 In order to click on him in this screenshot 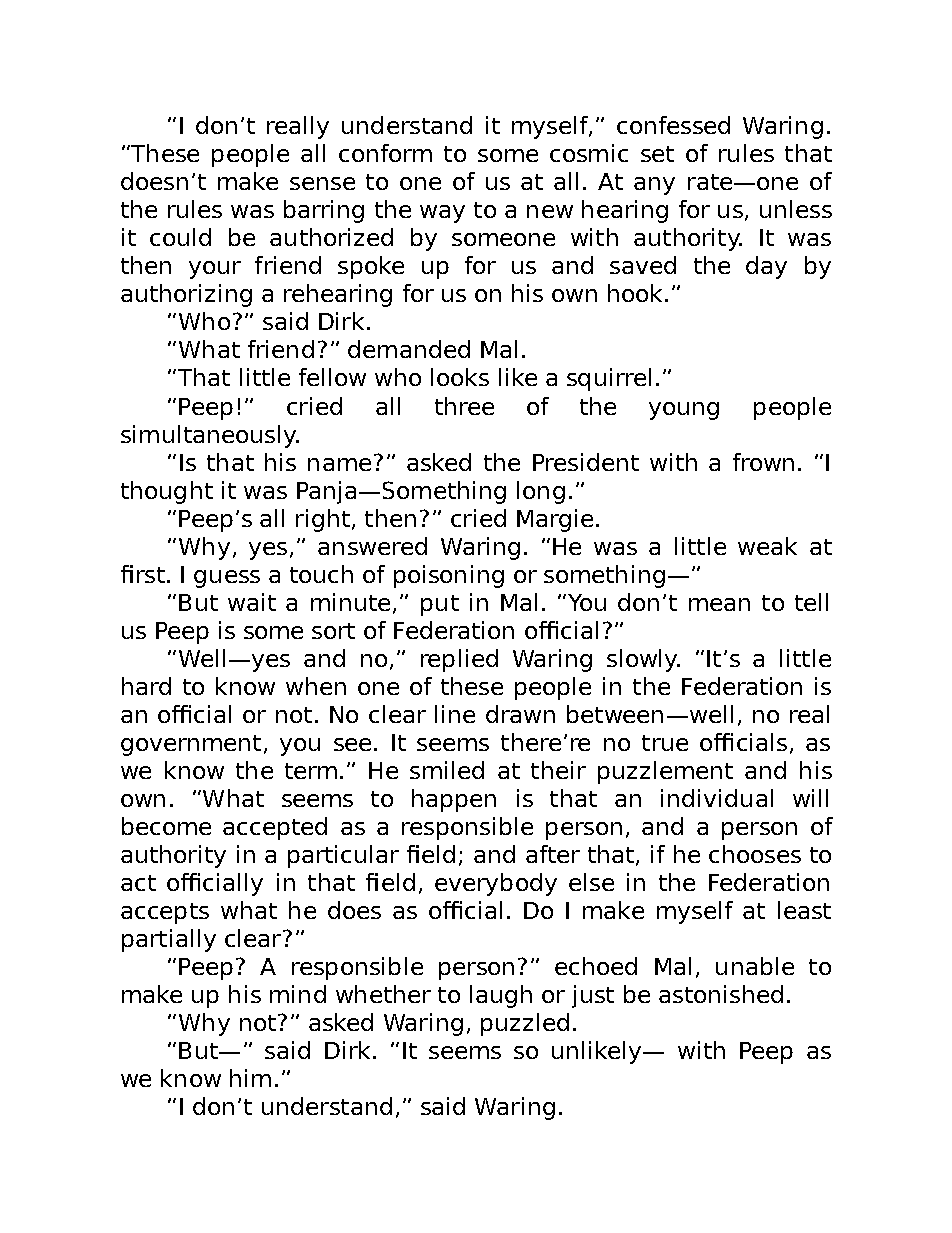, I will do `click(250, 1078)`.
